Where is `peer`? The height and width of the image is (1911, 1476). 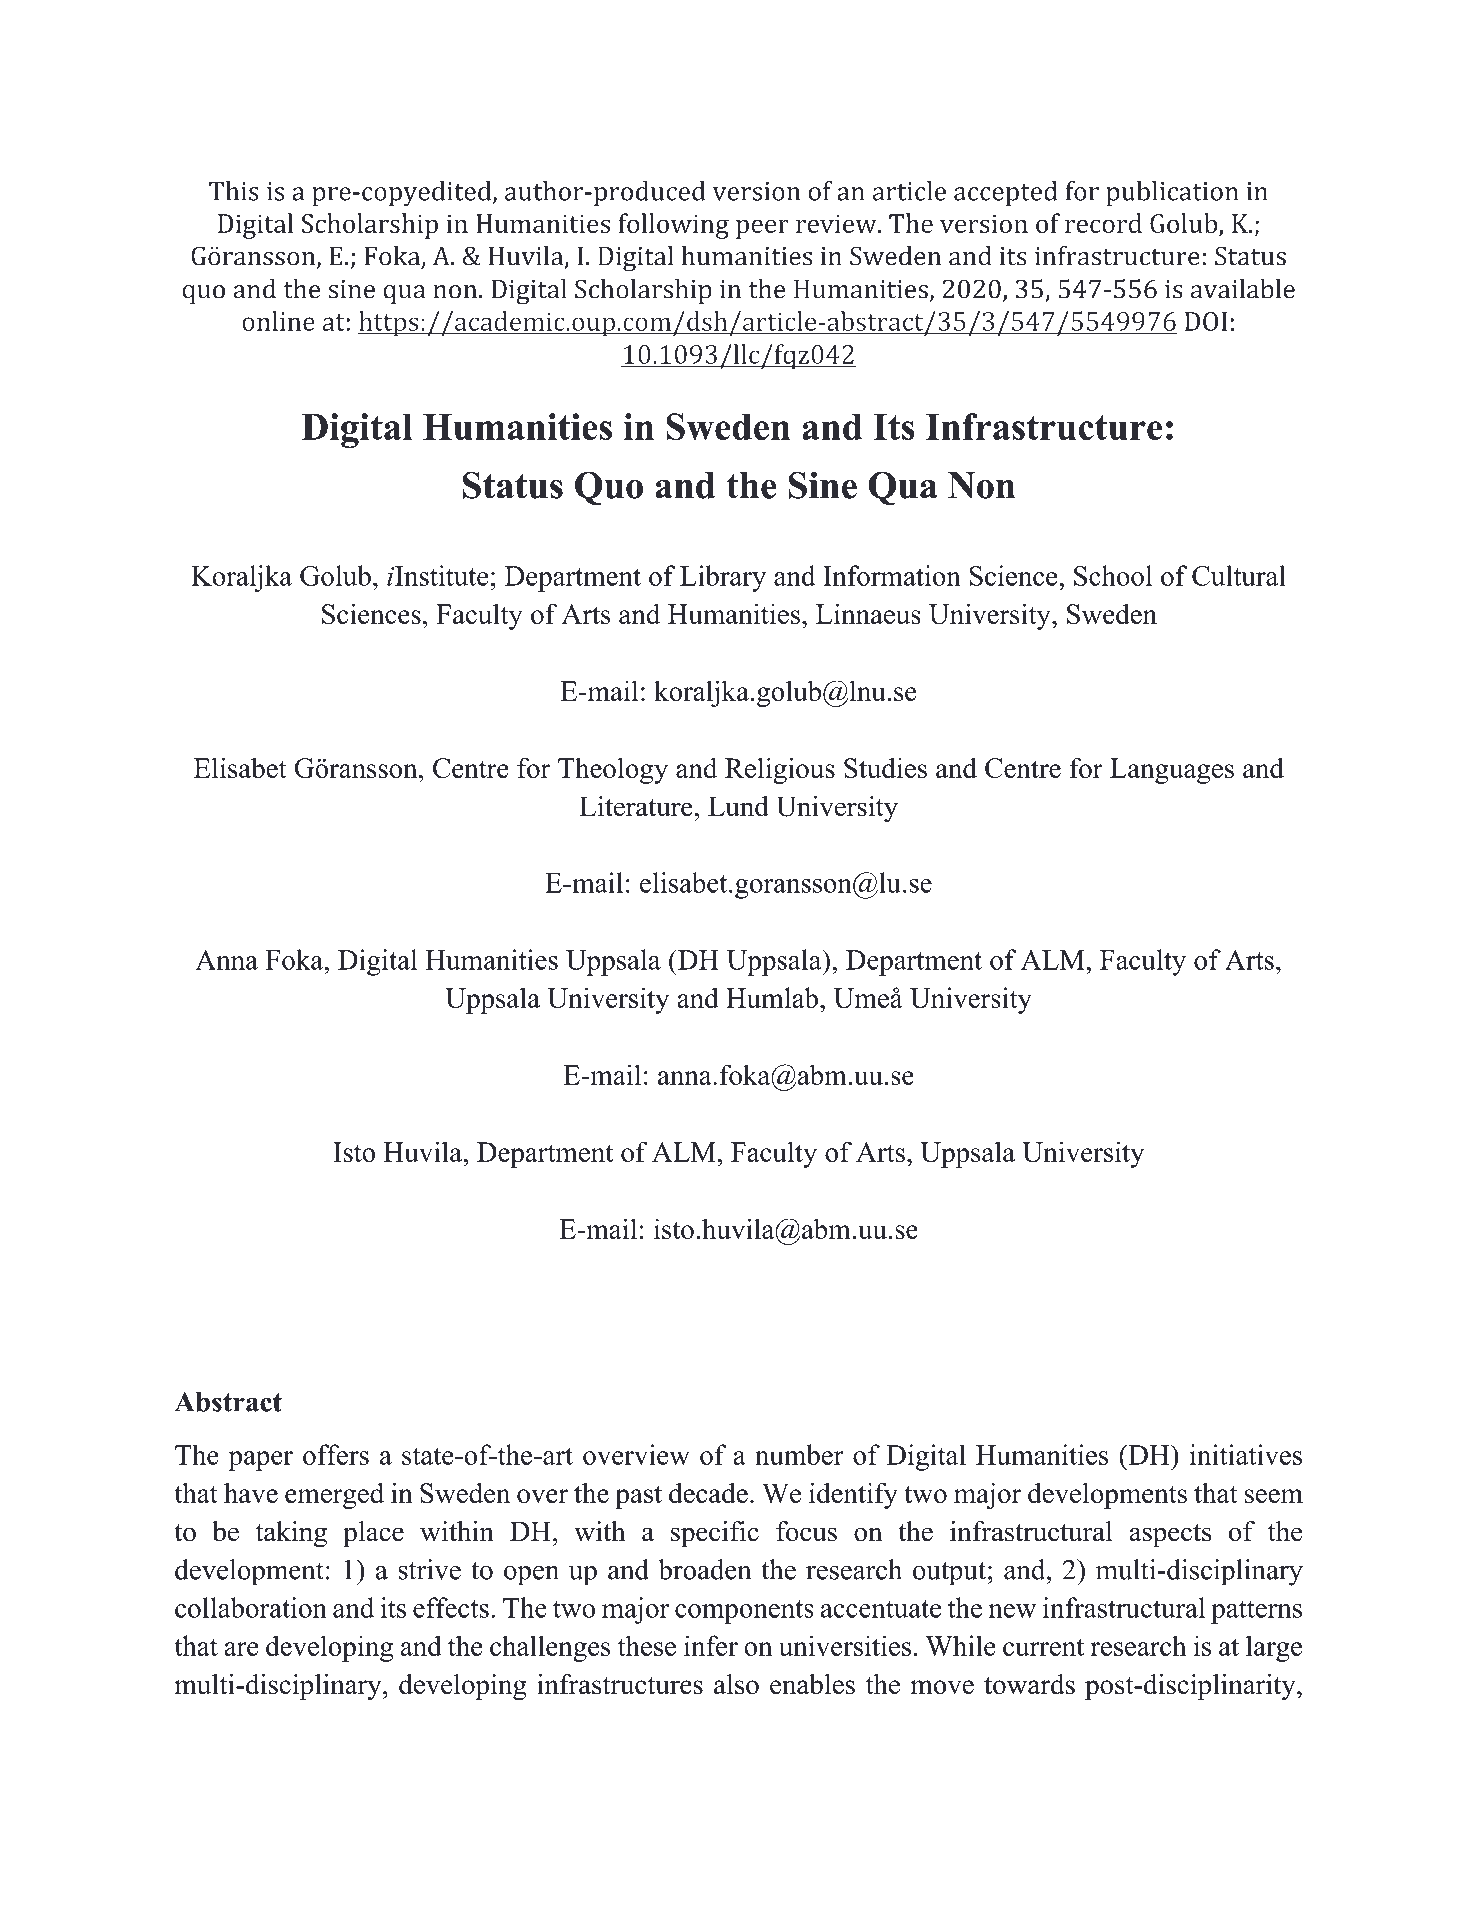 peer is located at coordinates (762, 229).
